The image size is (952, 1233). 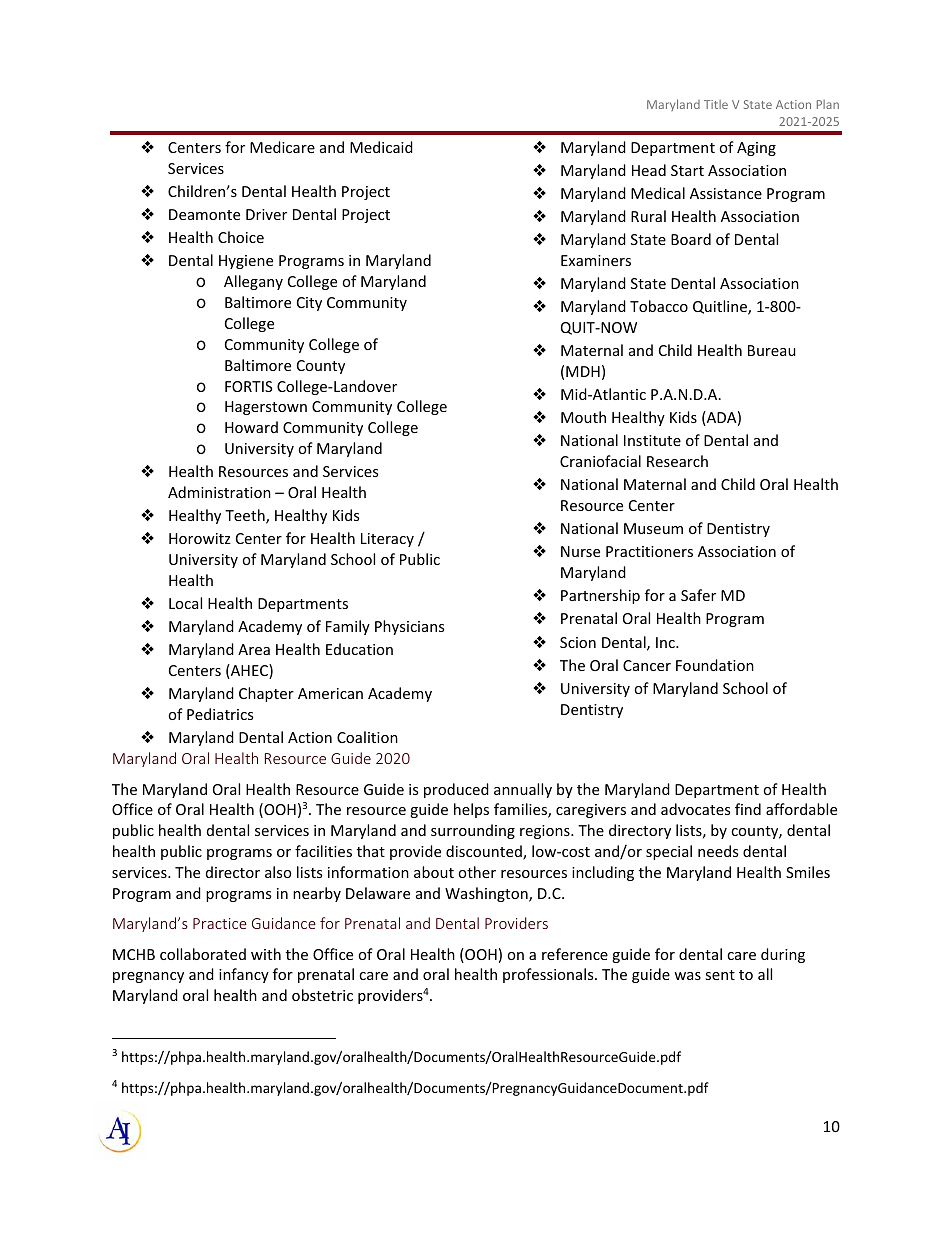 I want to click on Pediatrics, so click(x=220, y=714).
